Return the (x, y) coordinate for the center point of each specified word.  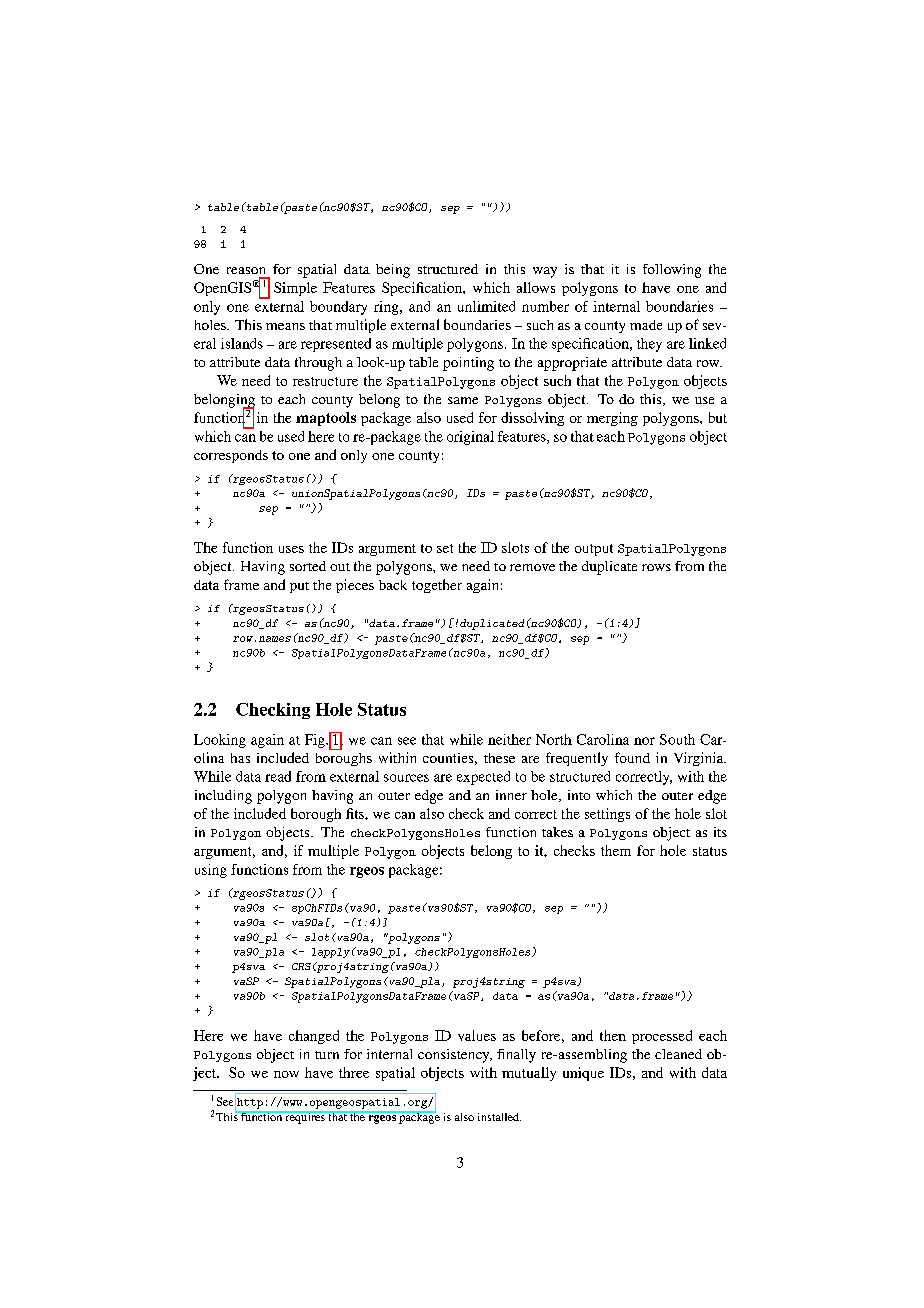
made (646, 325)
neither (509, 739)
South (677, 739)
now (286, 1074)
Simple (295, 289)
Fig (316, 741)
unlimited (486, 306)
